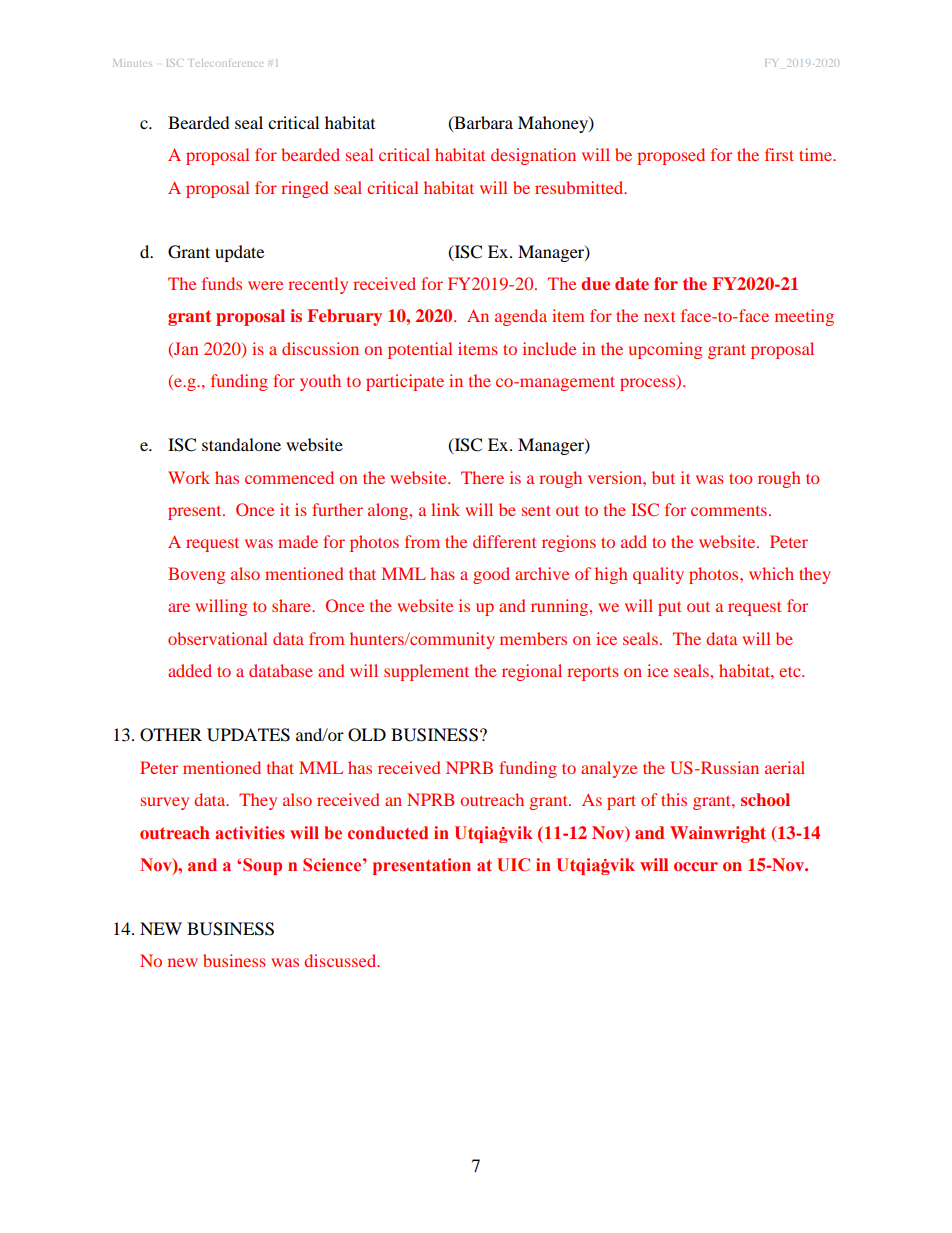  Describe the element at coordinates (217, 638) in the image. I see `observational` at that location.
